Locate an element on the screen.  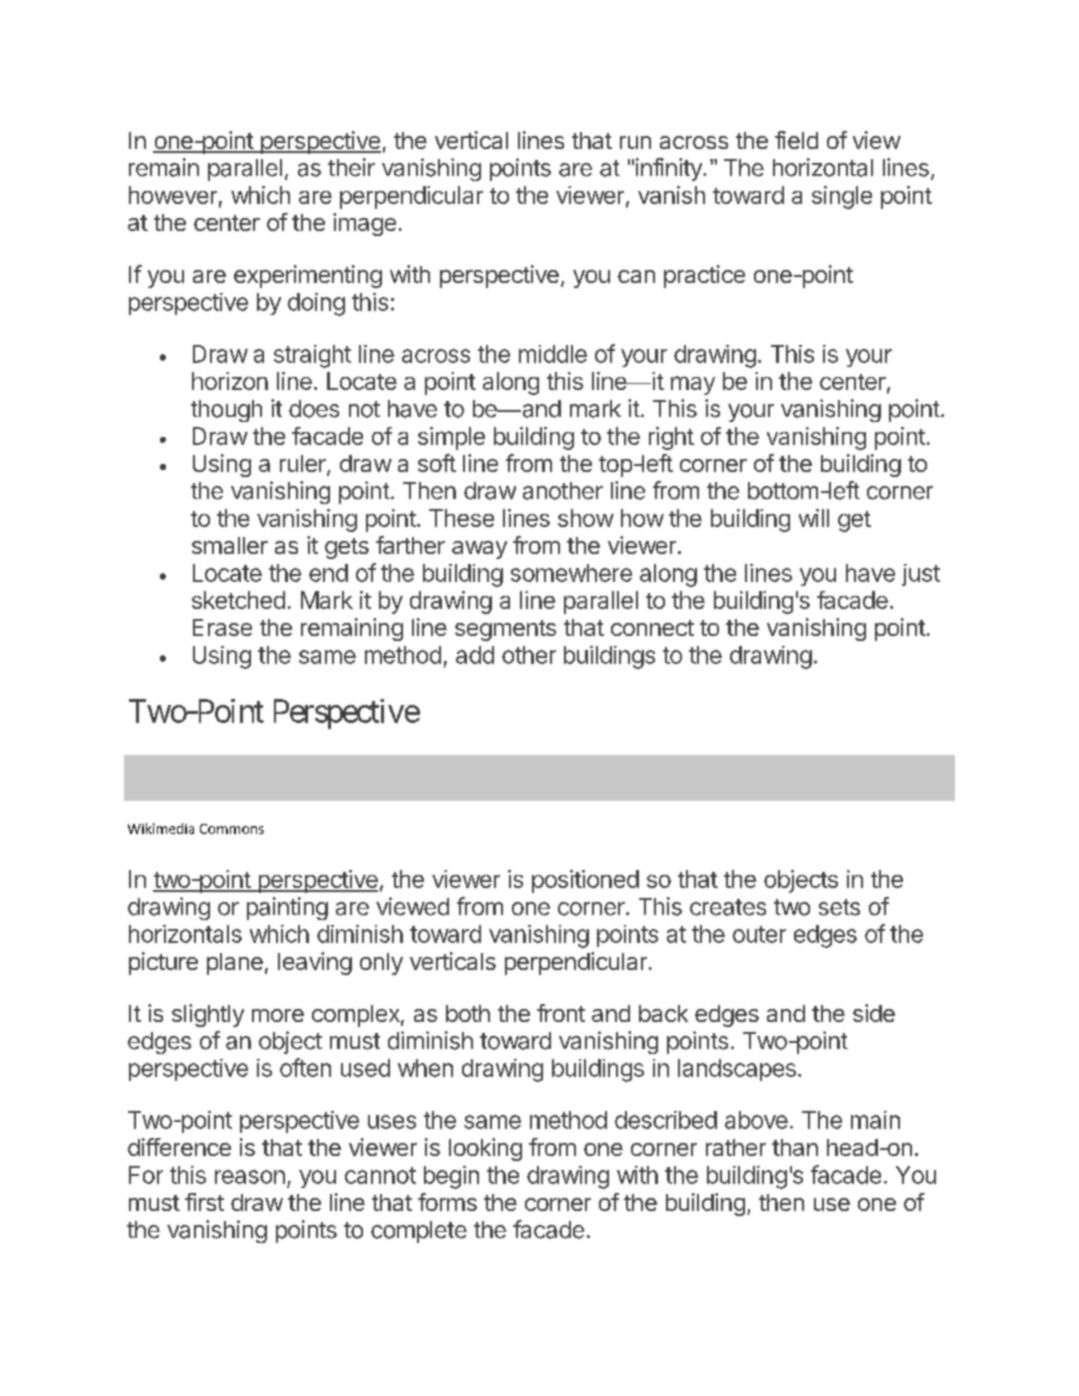
single is located at coordinates (842, 197).
